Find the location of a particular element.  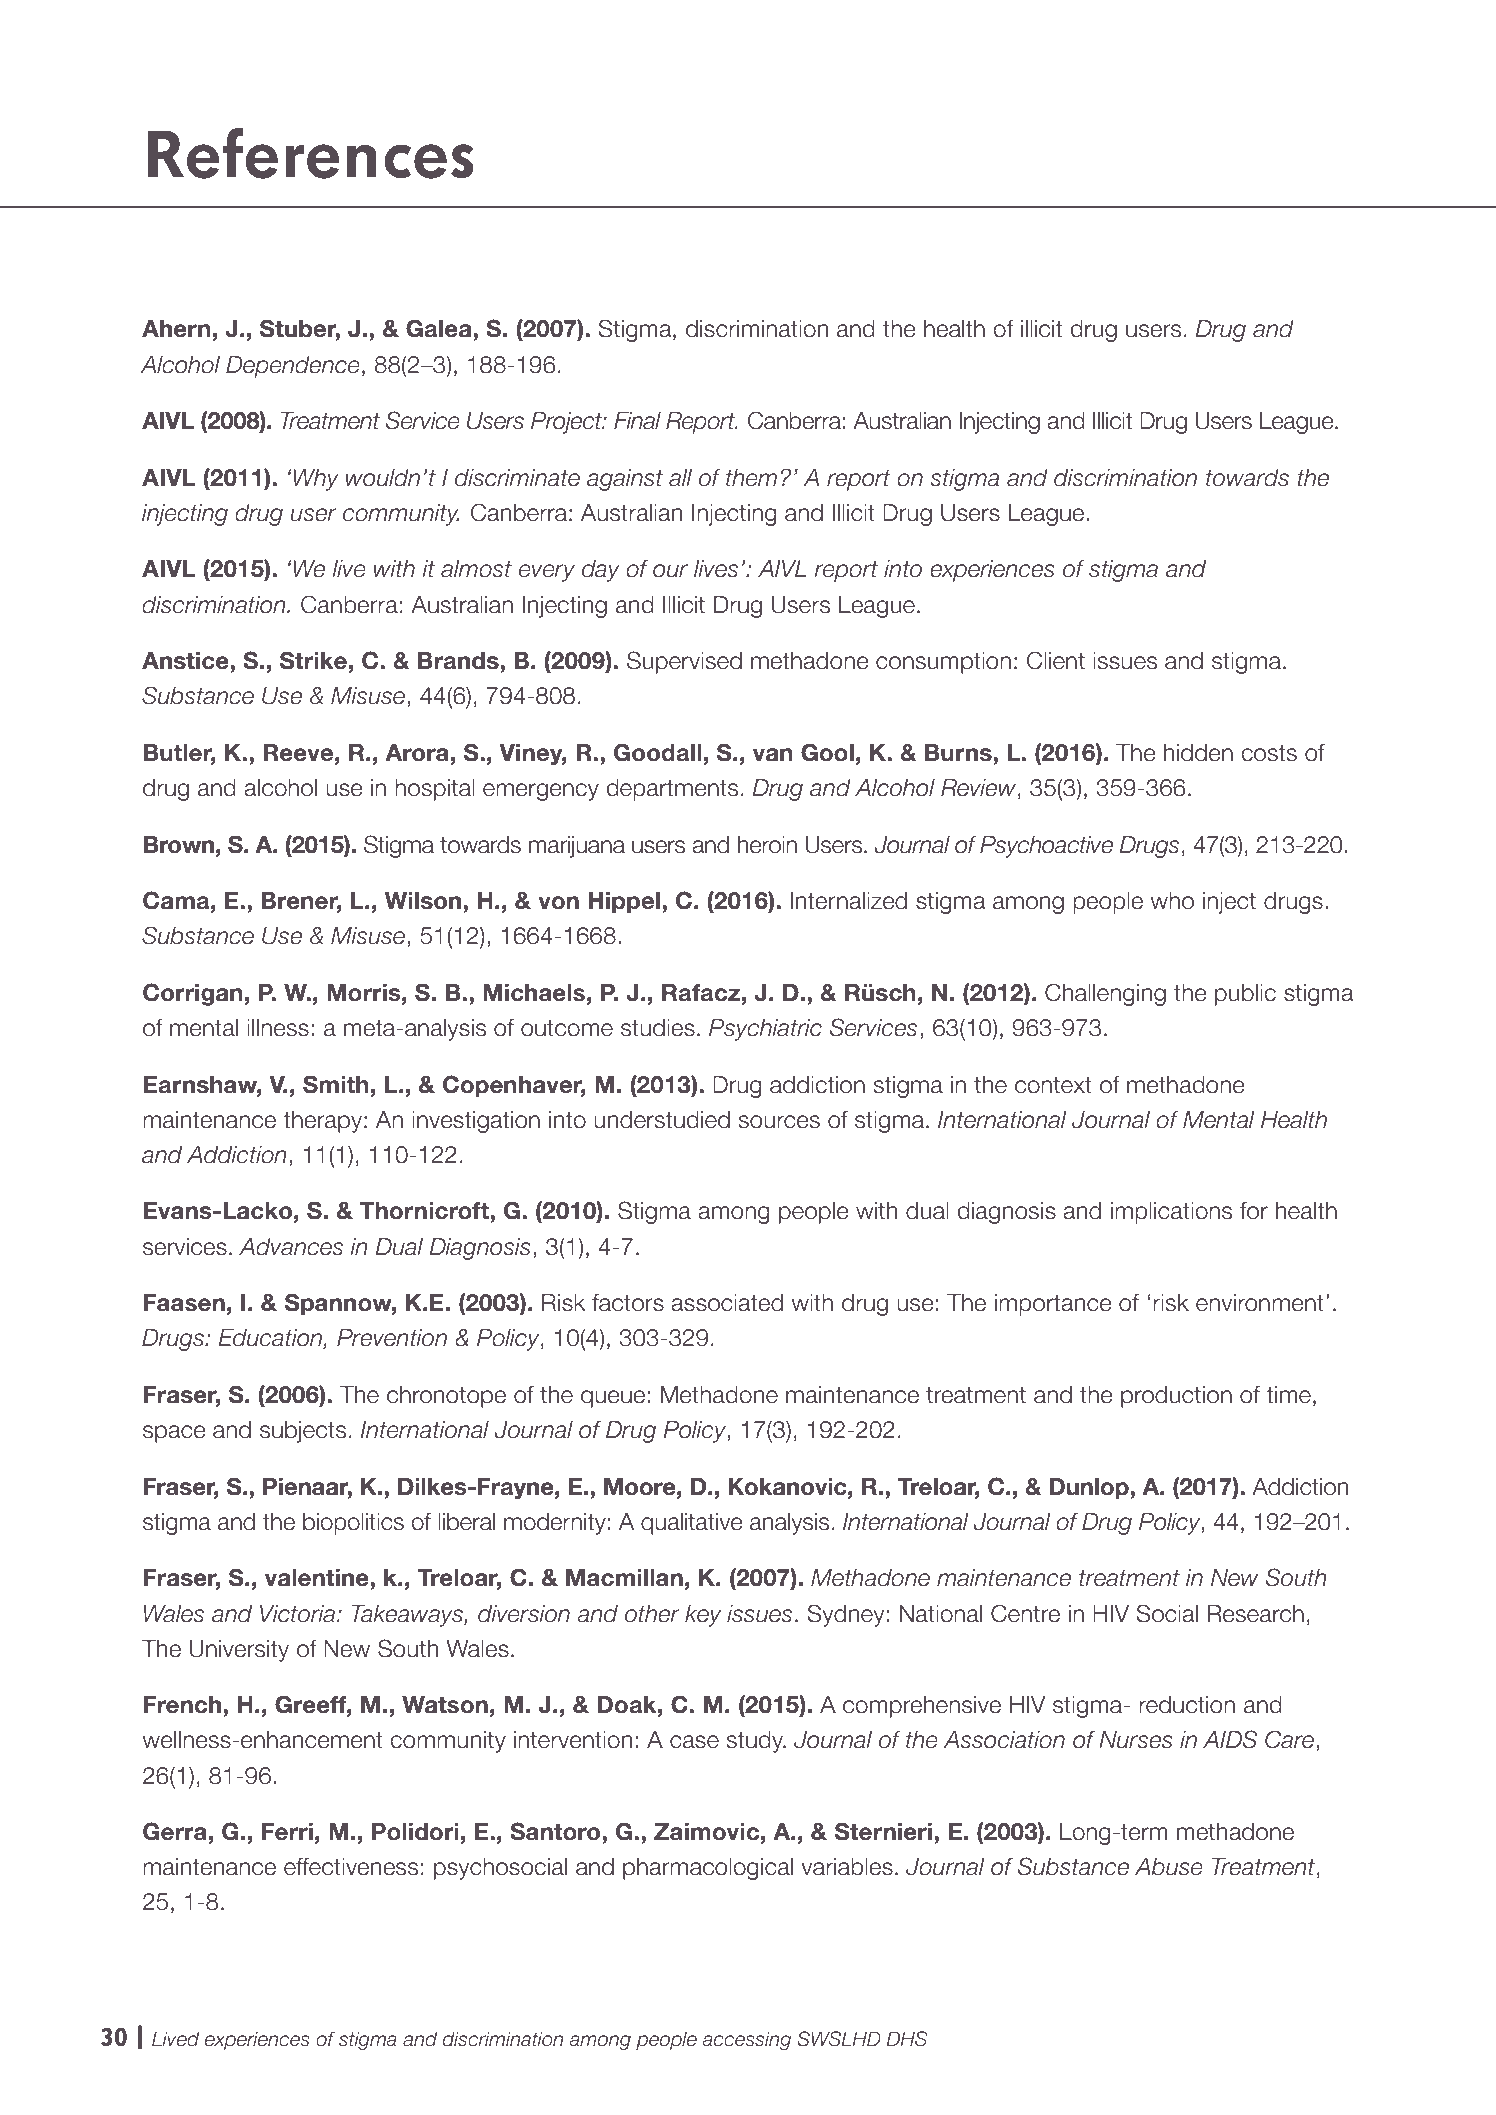

Client is located at coordinates (1056, 660).
